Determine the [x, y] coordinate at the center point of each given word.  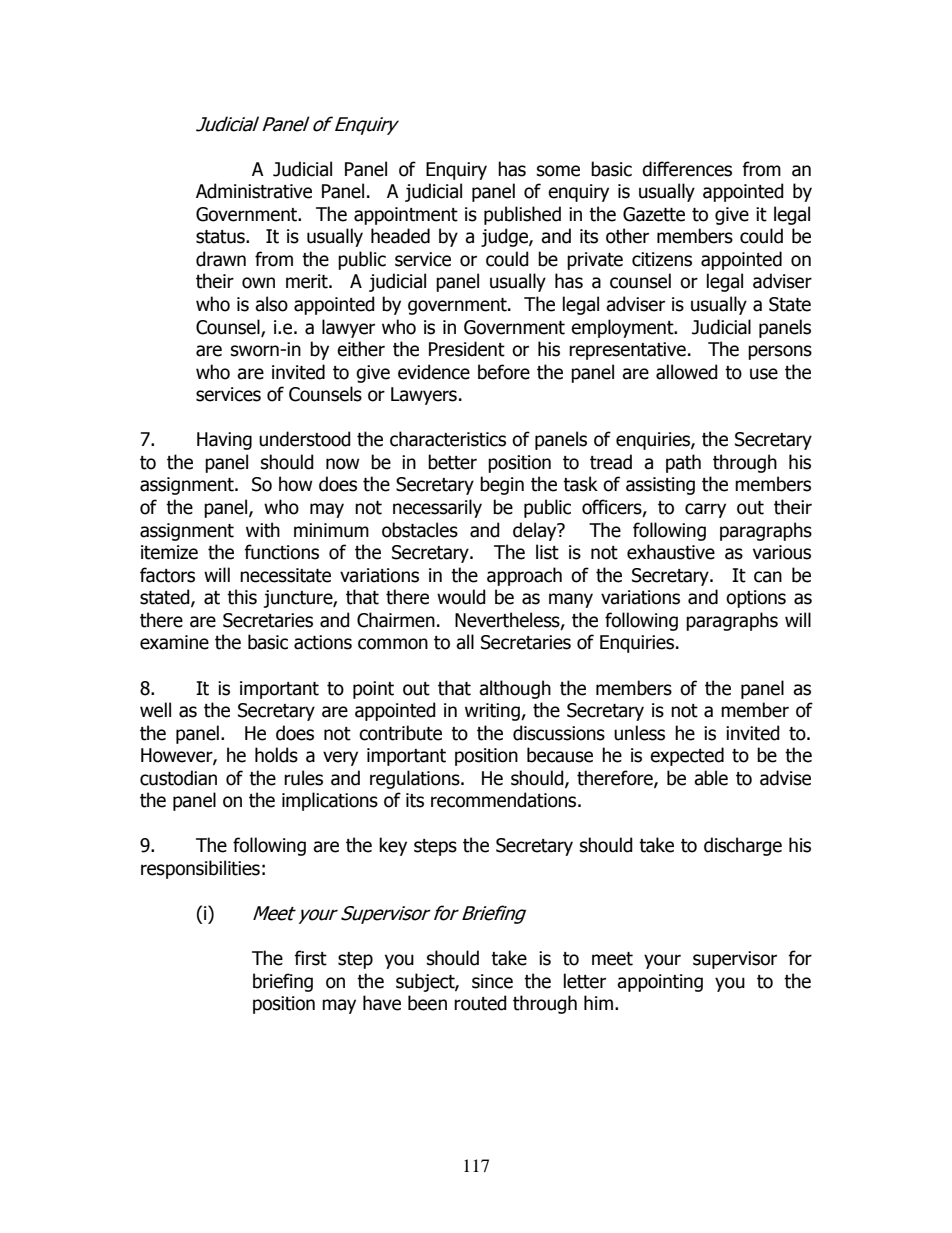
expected [687, 756]
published [522, 215]
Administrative [254, 191]
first [310, 958]
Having [224, 441]
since [492, 981]
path [683, 463]
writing [493, 712]
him [598, 1002]
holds [276, 755]
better [452, 462]
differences [687, 169]
